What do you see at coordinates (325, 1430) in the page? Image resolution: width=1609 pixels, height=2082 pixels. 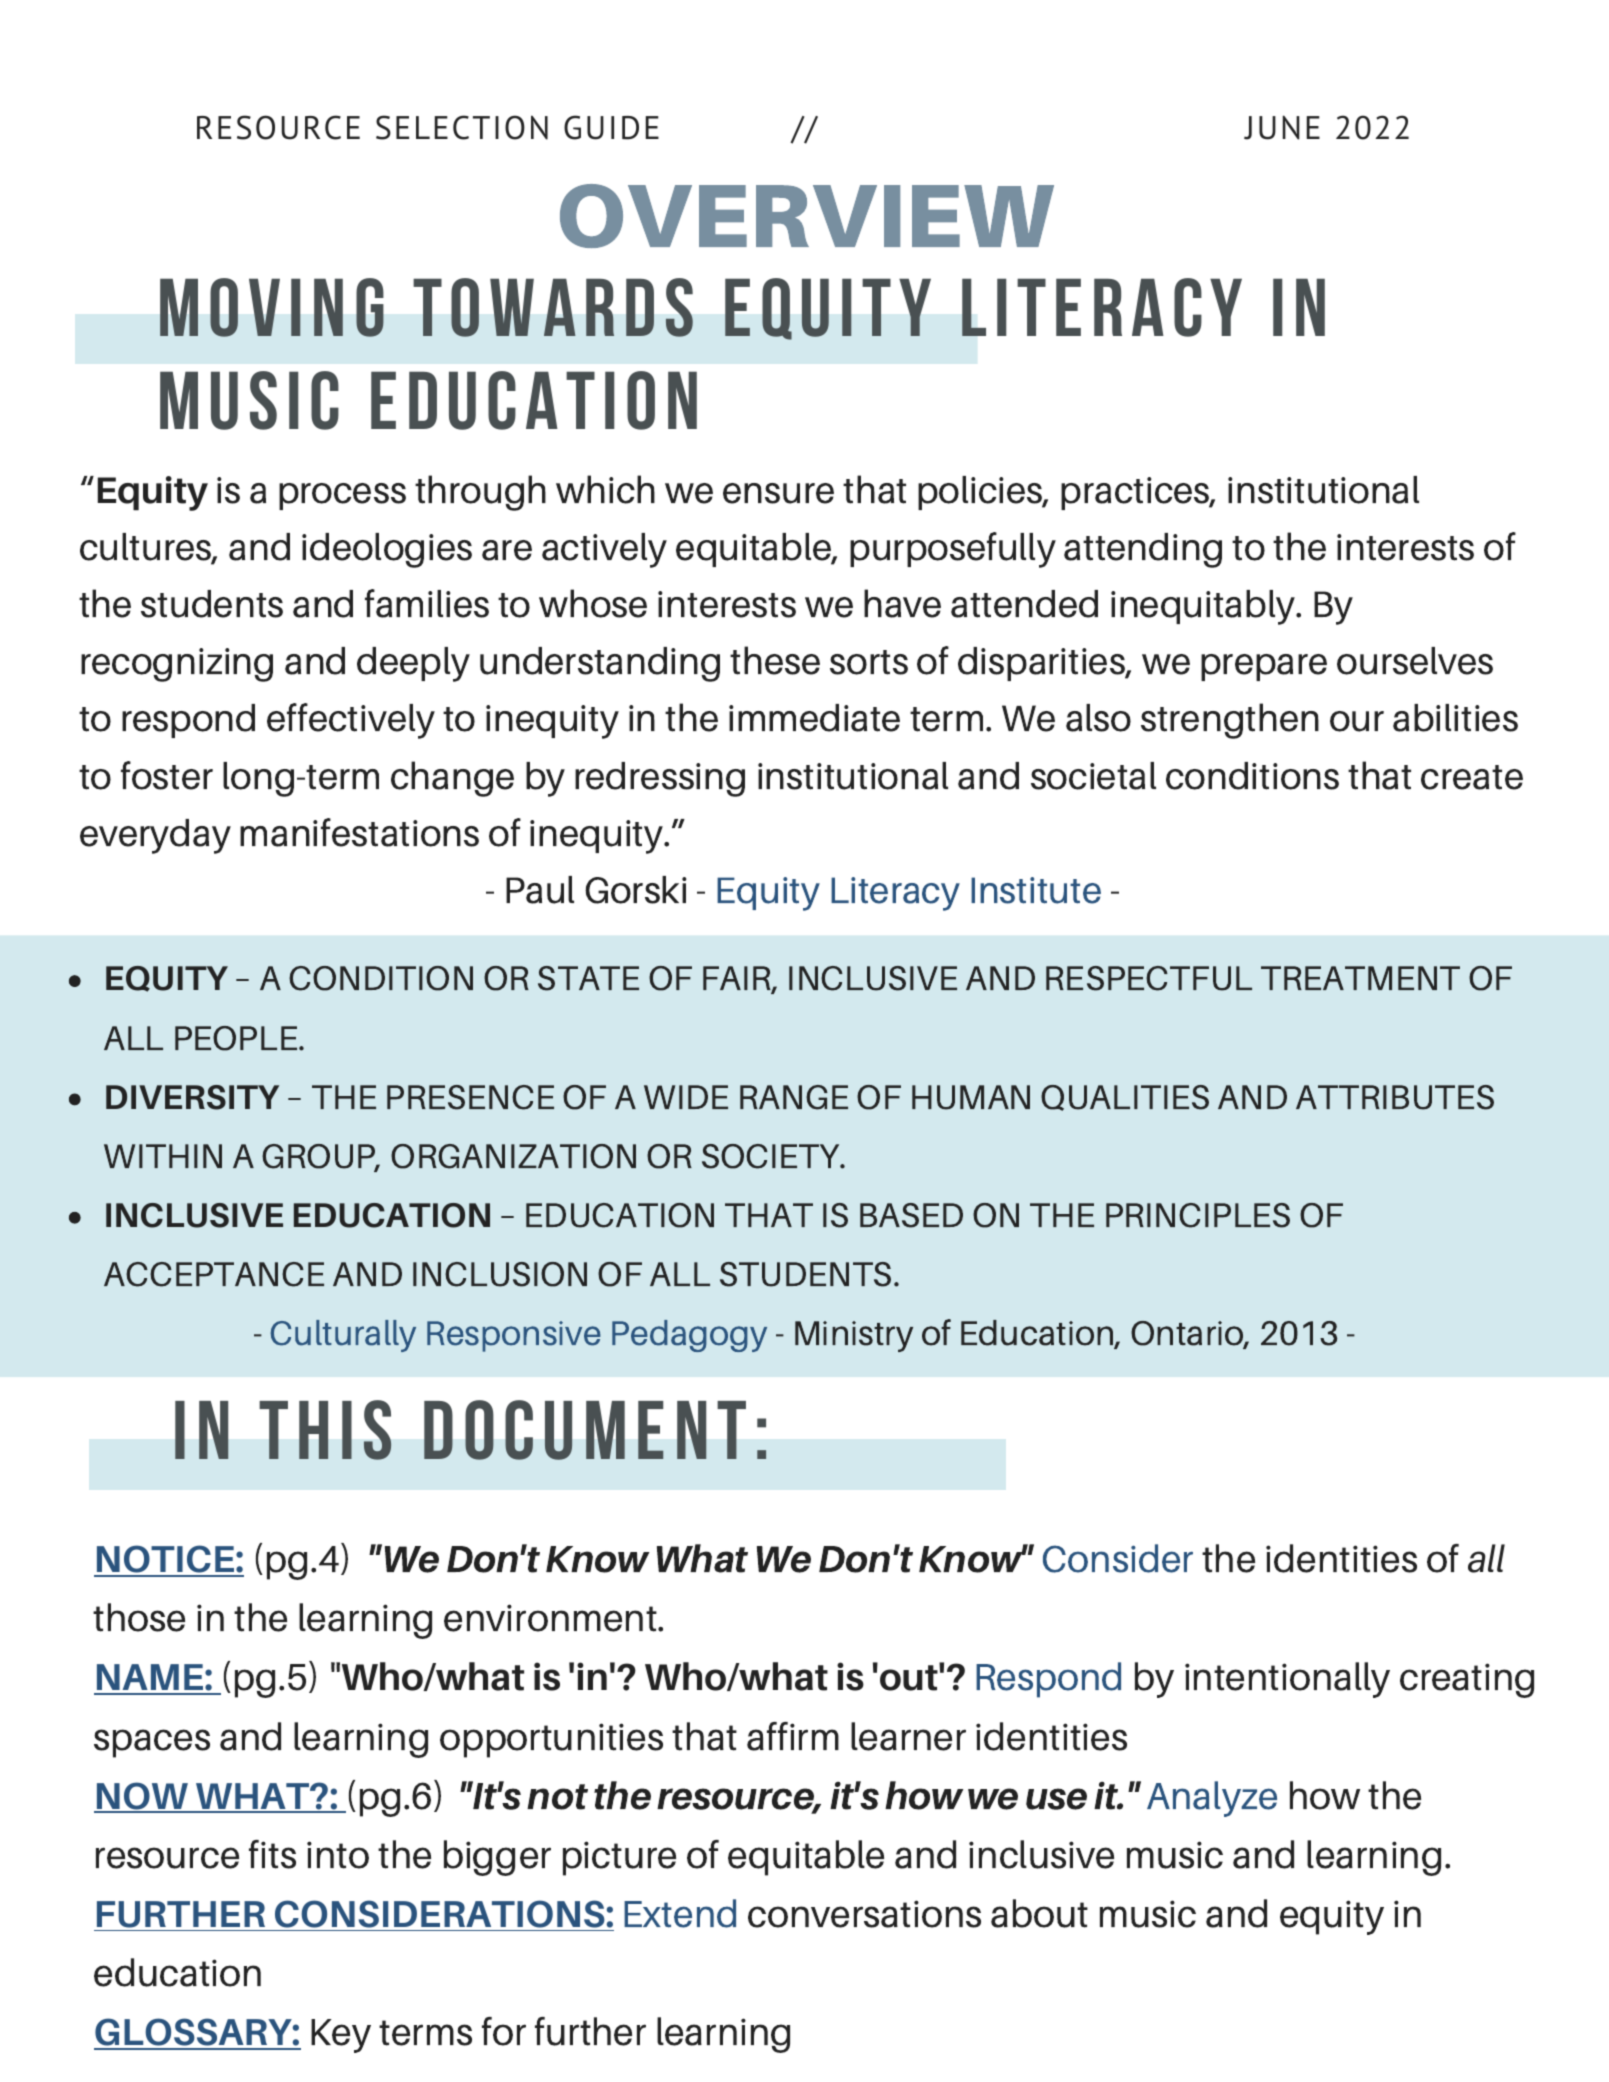 I see `THIS` at bounding box center [325, 1430].
